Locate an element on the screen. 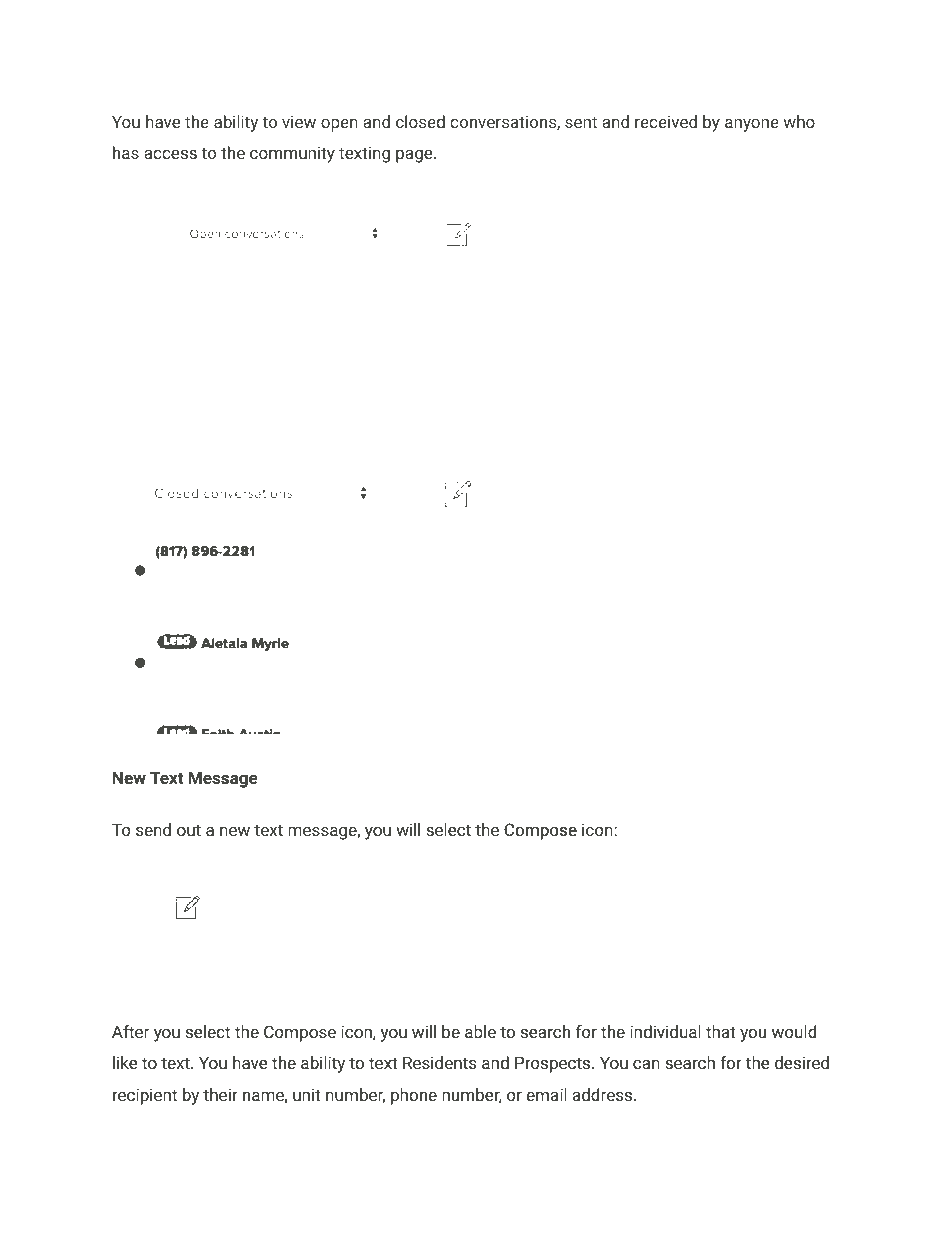  out is located at coordinates (189, 830).
